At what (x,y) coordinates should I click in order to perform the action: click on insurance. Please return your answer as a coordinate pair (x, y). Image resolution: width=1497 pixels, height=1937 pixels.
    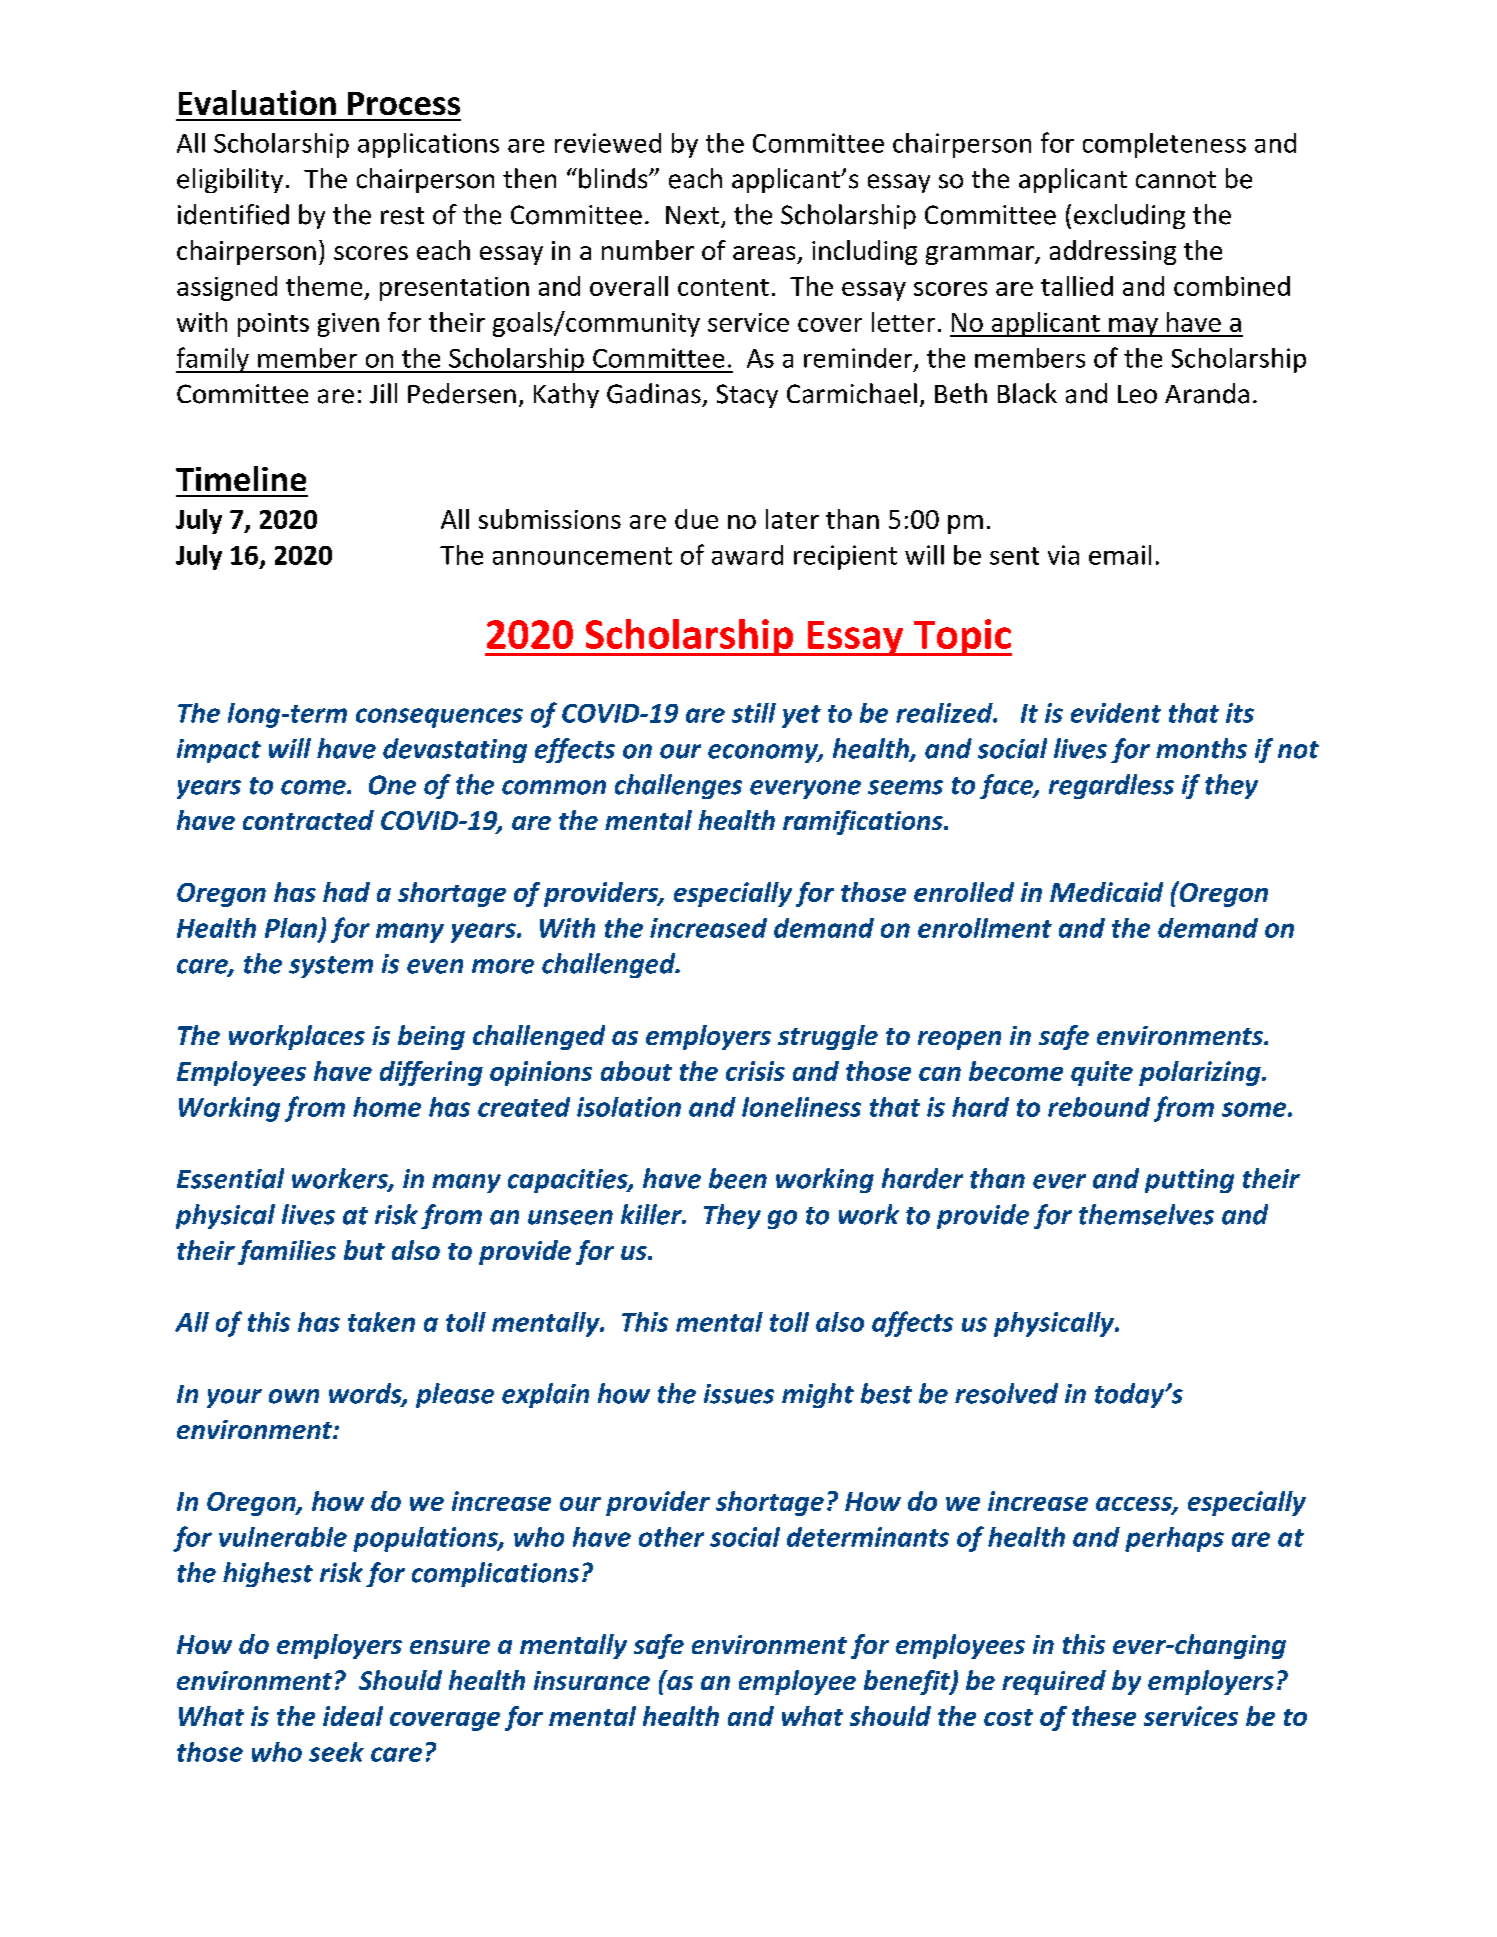
    Looking at the image, I should click on (592, 1680).
